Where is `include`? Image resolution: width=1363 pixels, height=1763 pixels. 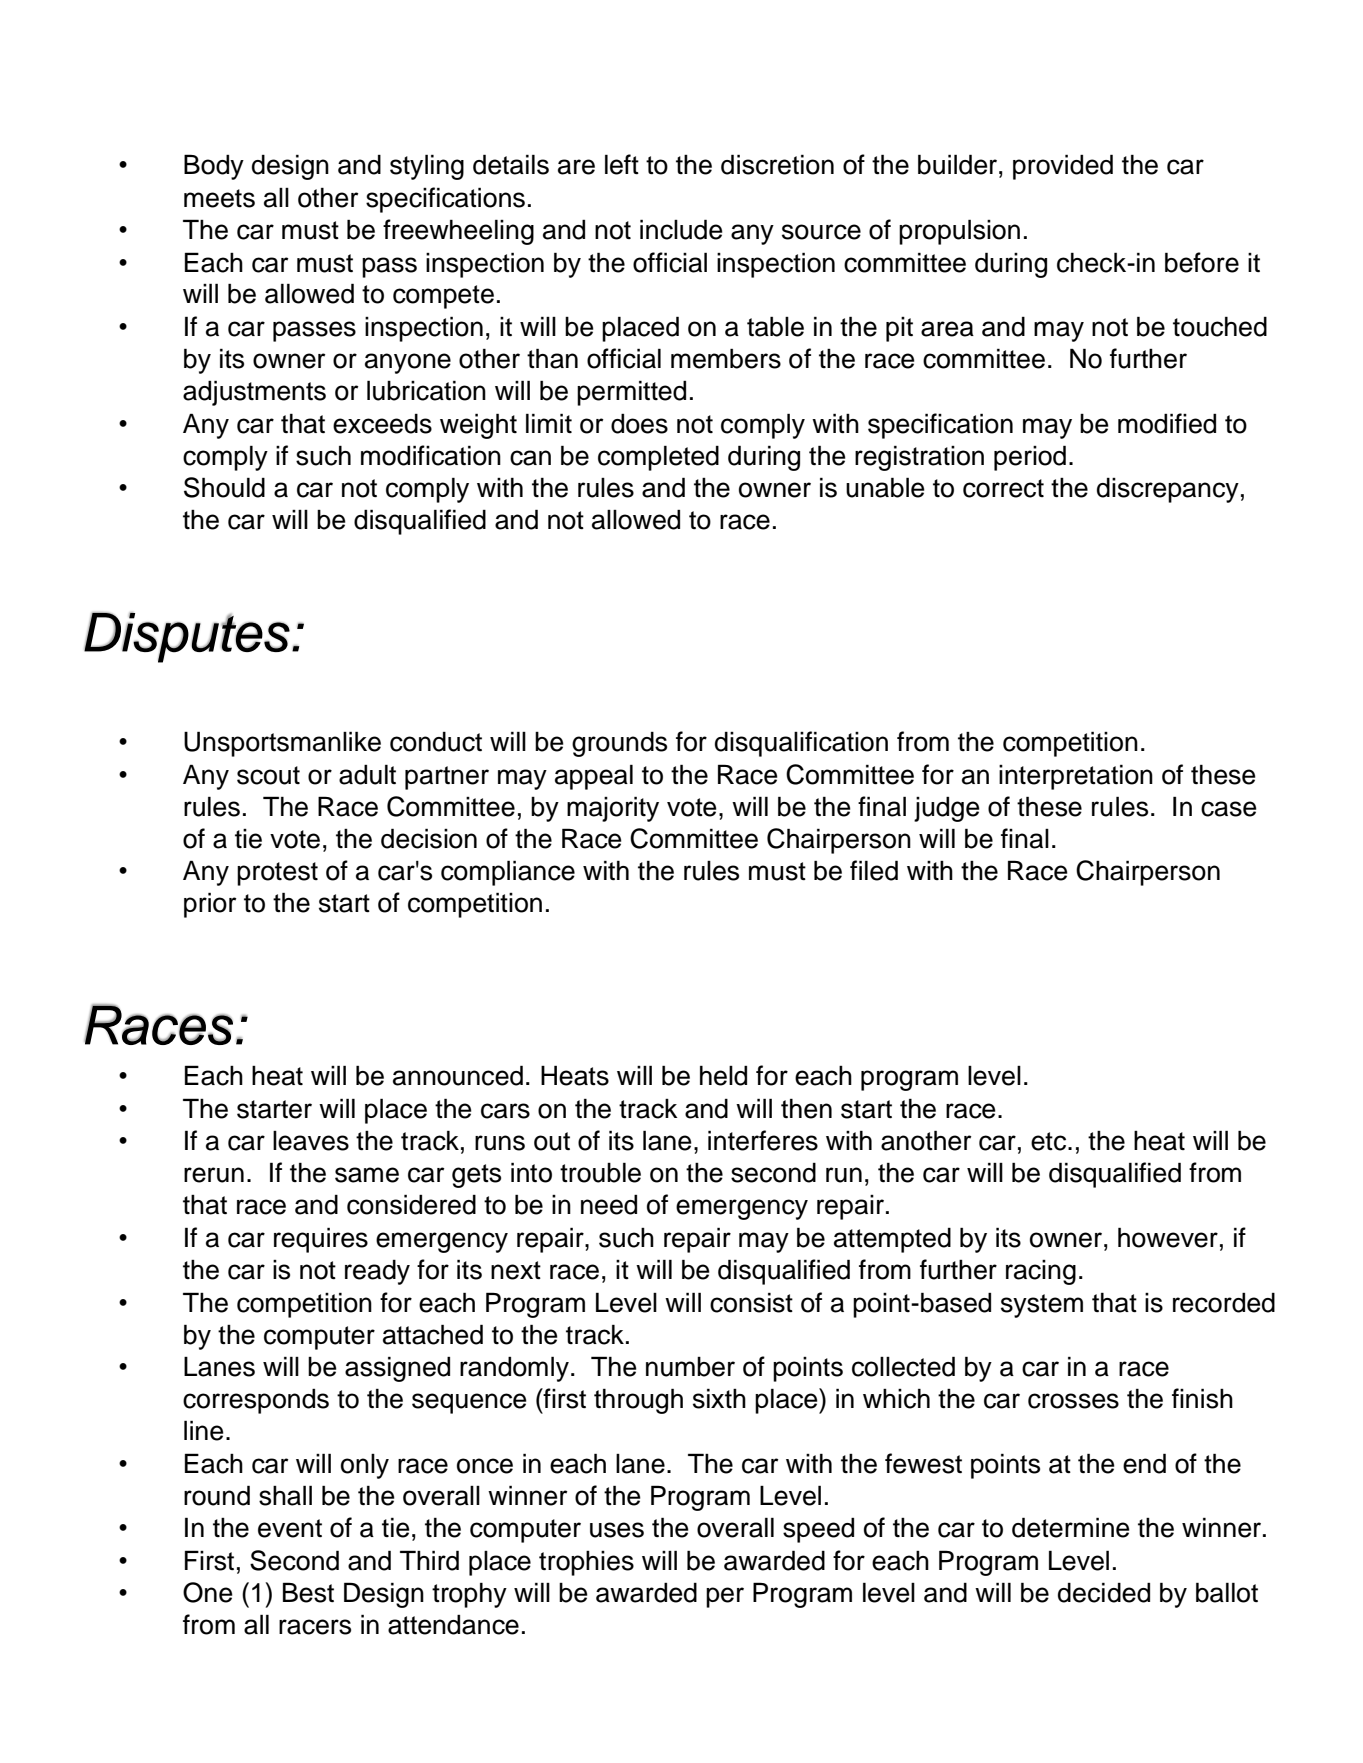
include is located at coordinates (681, 229).
